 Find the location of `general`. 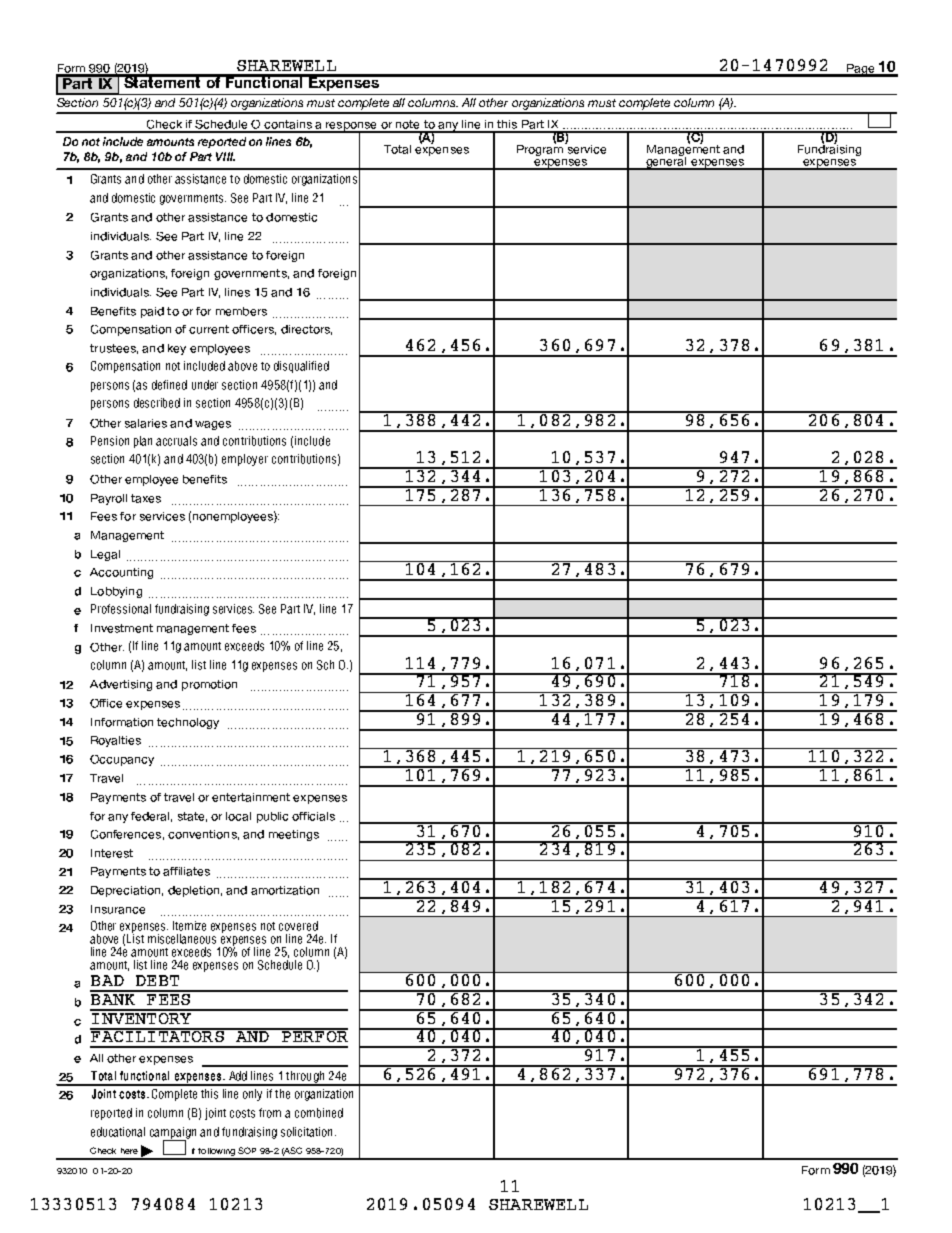

general is located at coordinates (666, 162).
